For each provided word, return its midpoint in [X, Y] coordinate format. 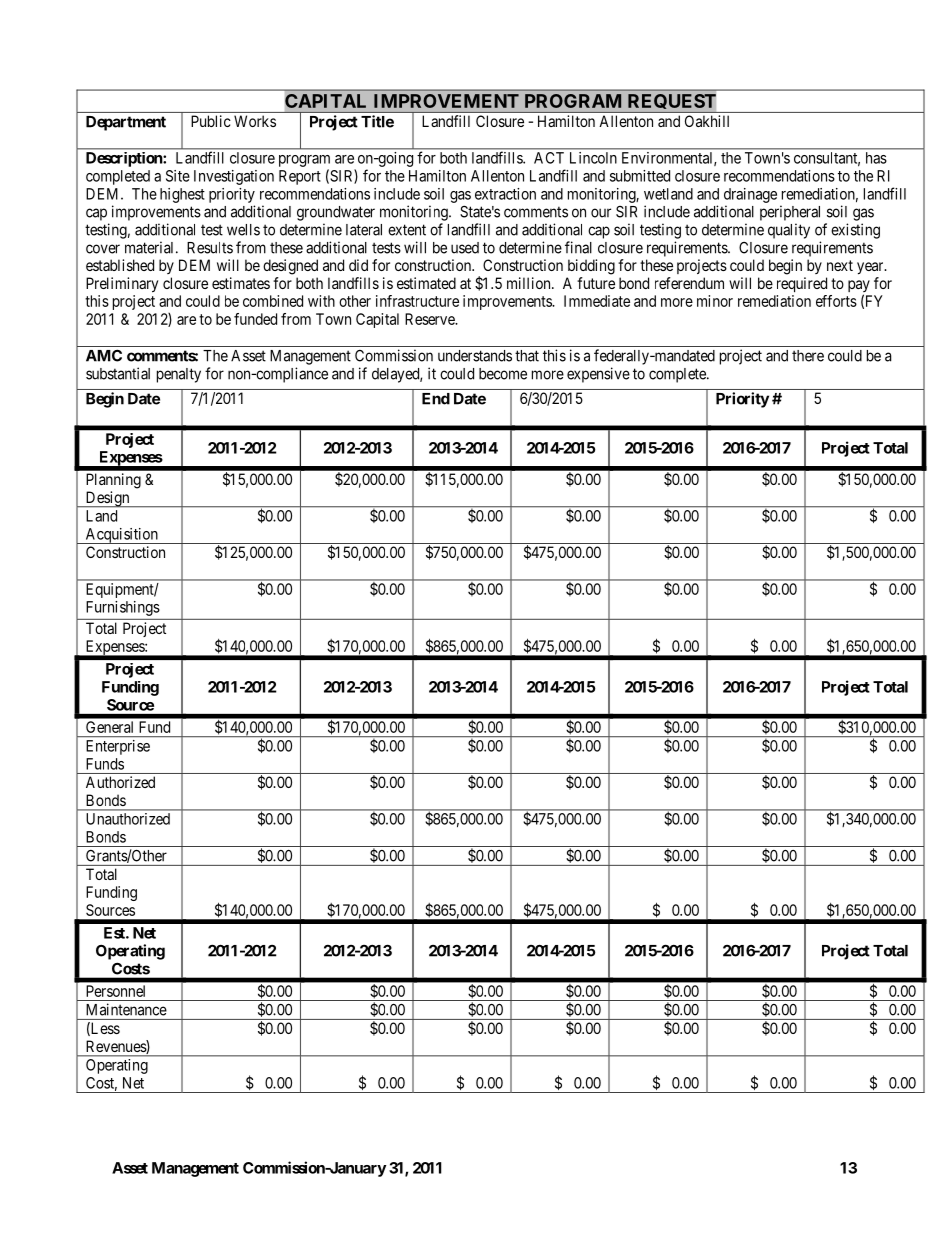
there [808, 356]
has [876, 158]
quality [789, 231]
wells [243, 230]
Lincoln [593, 158]
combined [273, 301]
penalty [179, 375]
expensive [598, 375]
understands [475, 356]
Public [211, 121]
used [465, 248]
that [527, 356]
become [503, 374]
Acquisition [121, 536]
